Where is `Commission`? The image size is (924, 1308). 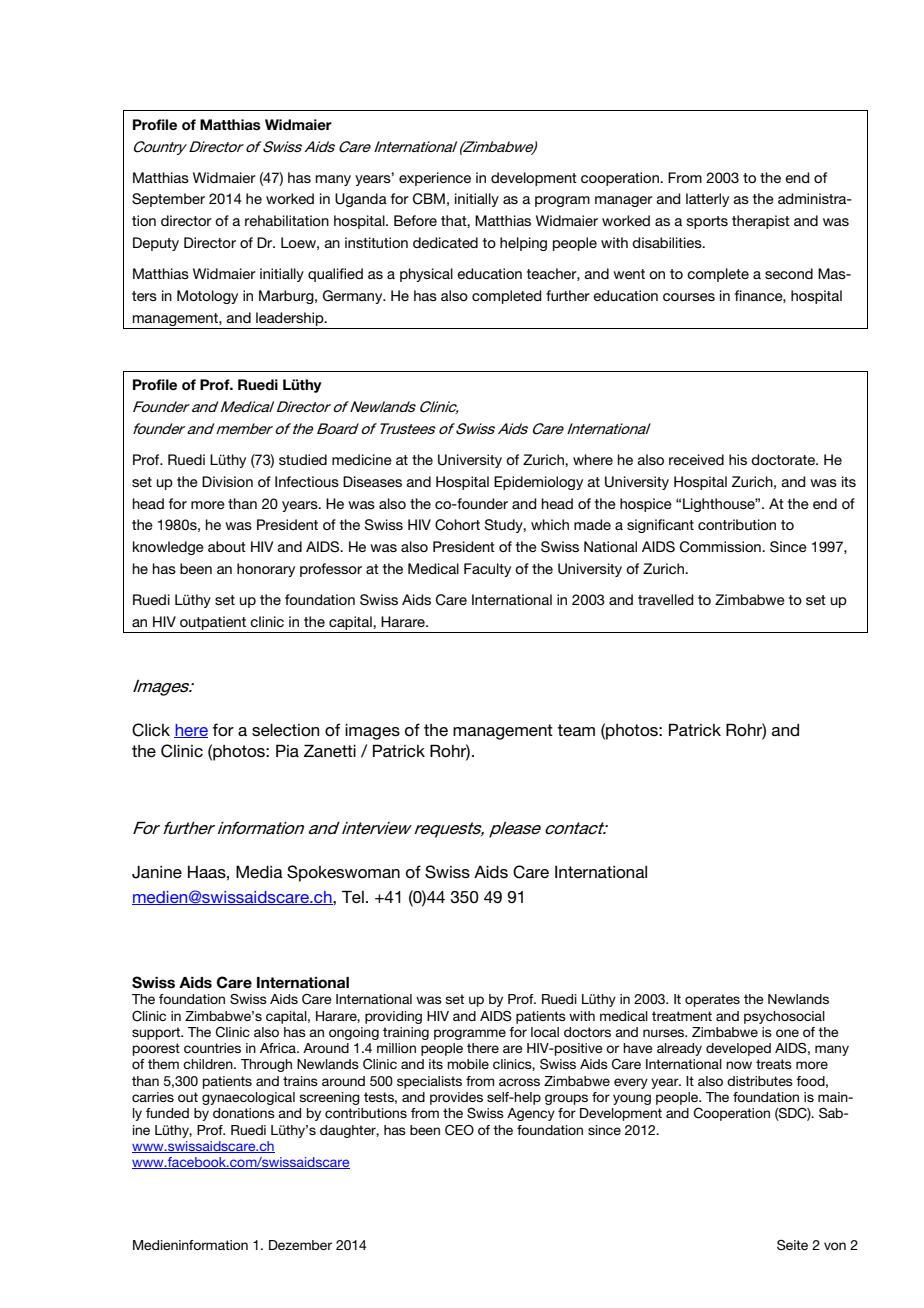
Commission is located at coordinates (721, 547).
